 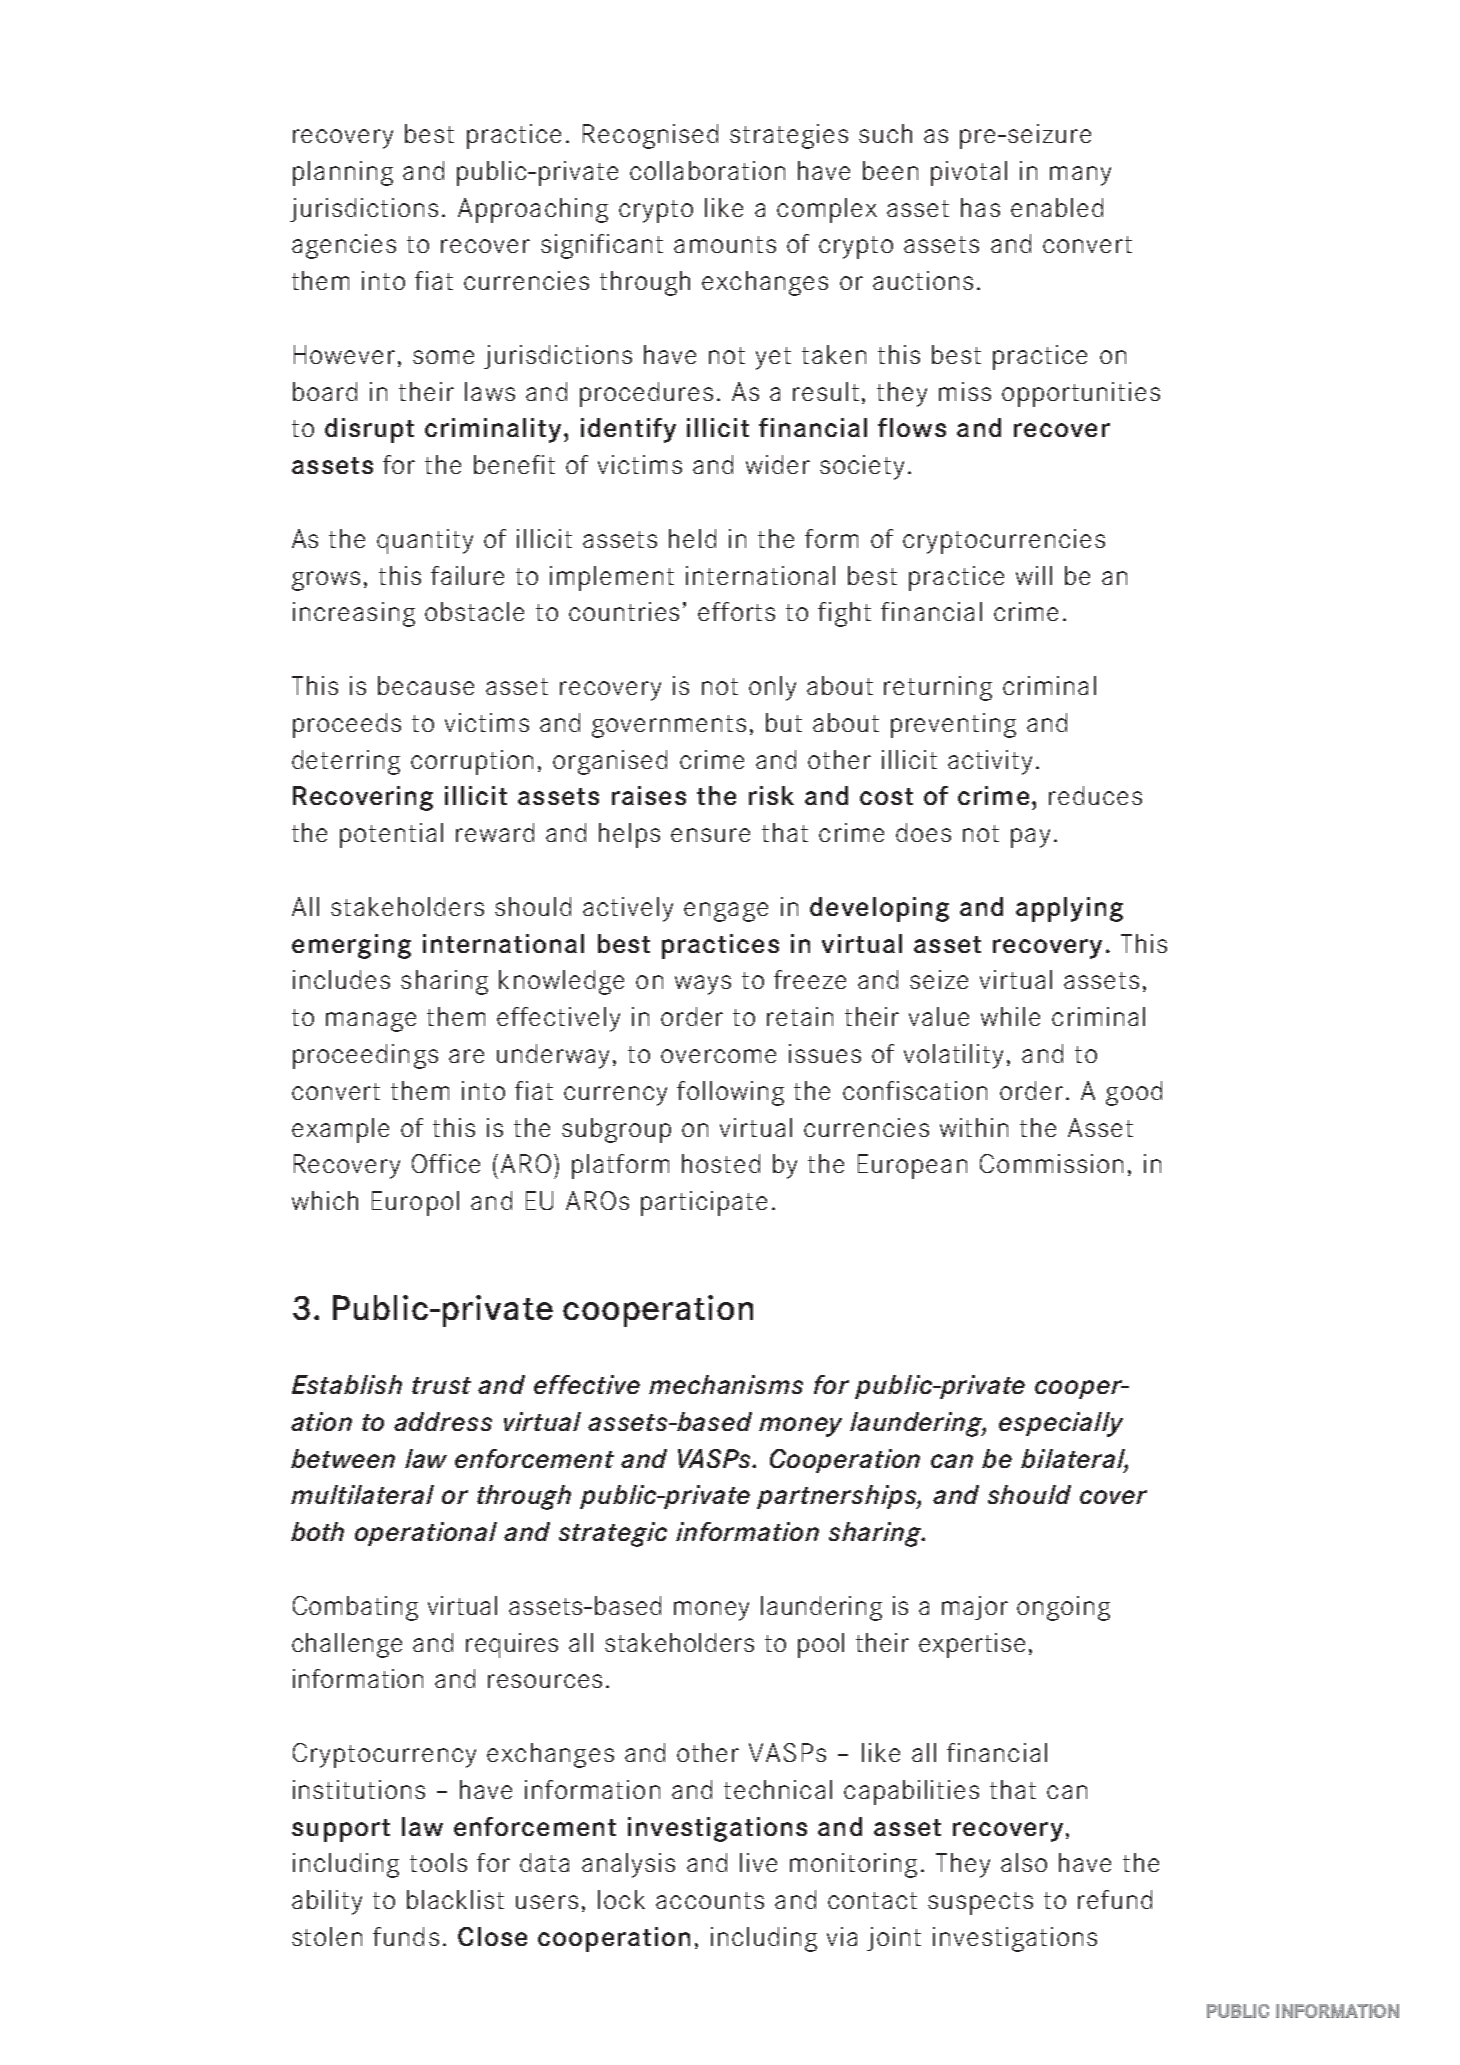 What do you see at coordinates (438, 1862) in the screenshot?
I see `tools` at bounding box center [438, 1862].
